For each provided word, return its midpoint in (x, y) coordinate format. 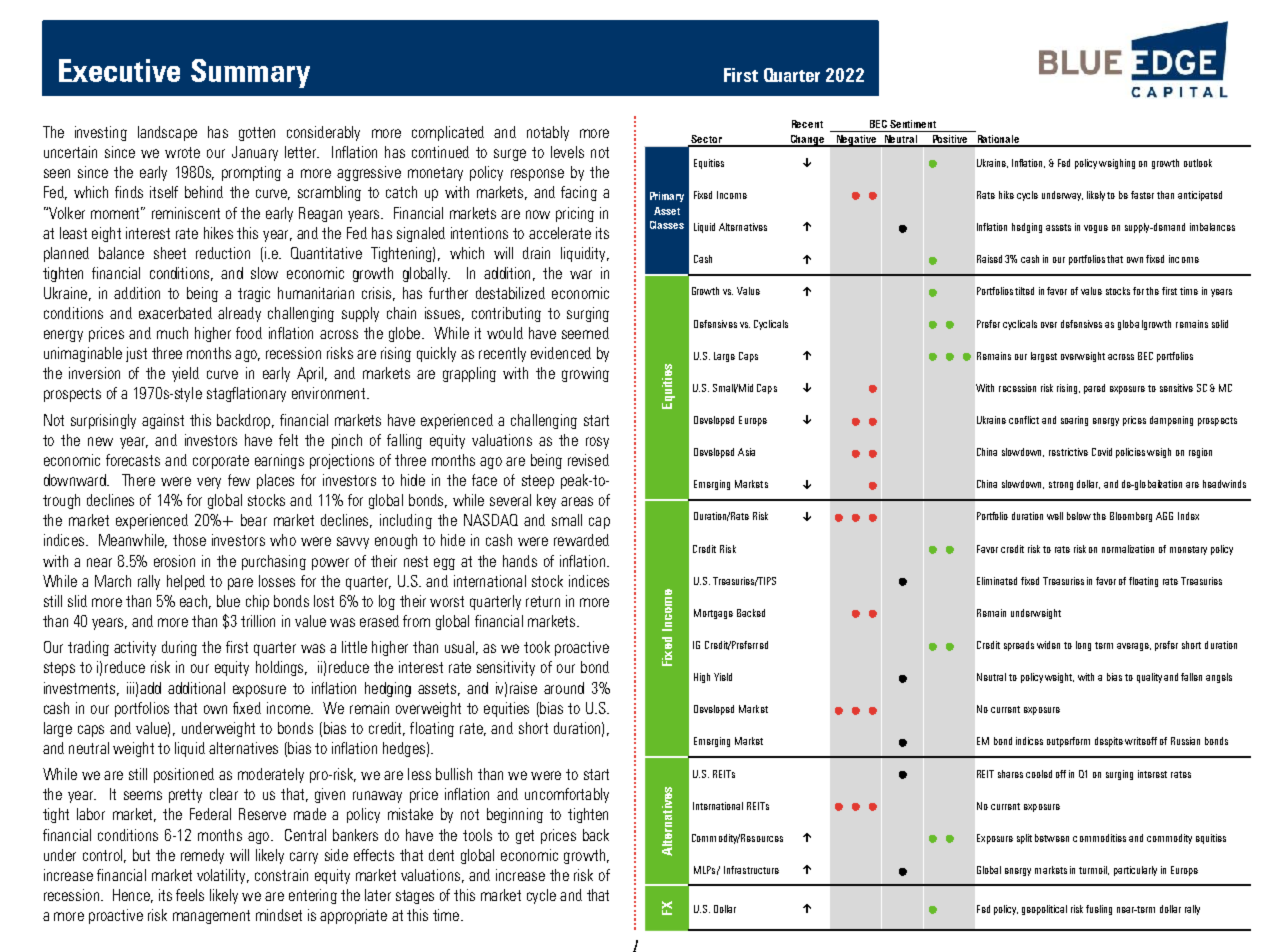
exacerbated (175, 313)
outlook (1198, 163)
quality (1149, 678)
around (564, 688)
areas (577, 501)
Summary (250, 73)
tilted (1024, 291)
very (209, 483)
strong (1061, 485)
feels (190, 895)
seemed (585, 333)
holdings (281, 668)
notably (548, 133)
